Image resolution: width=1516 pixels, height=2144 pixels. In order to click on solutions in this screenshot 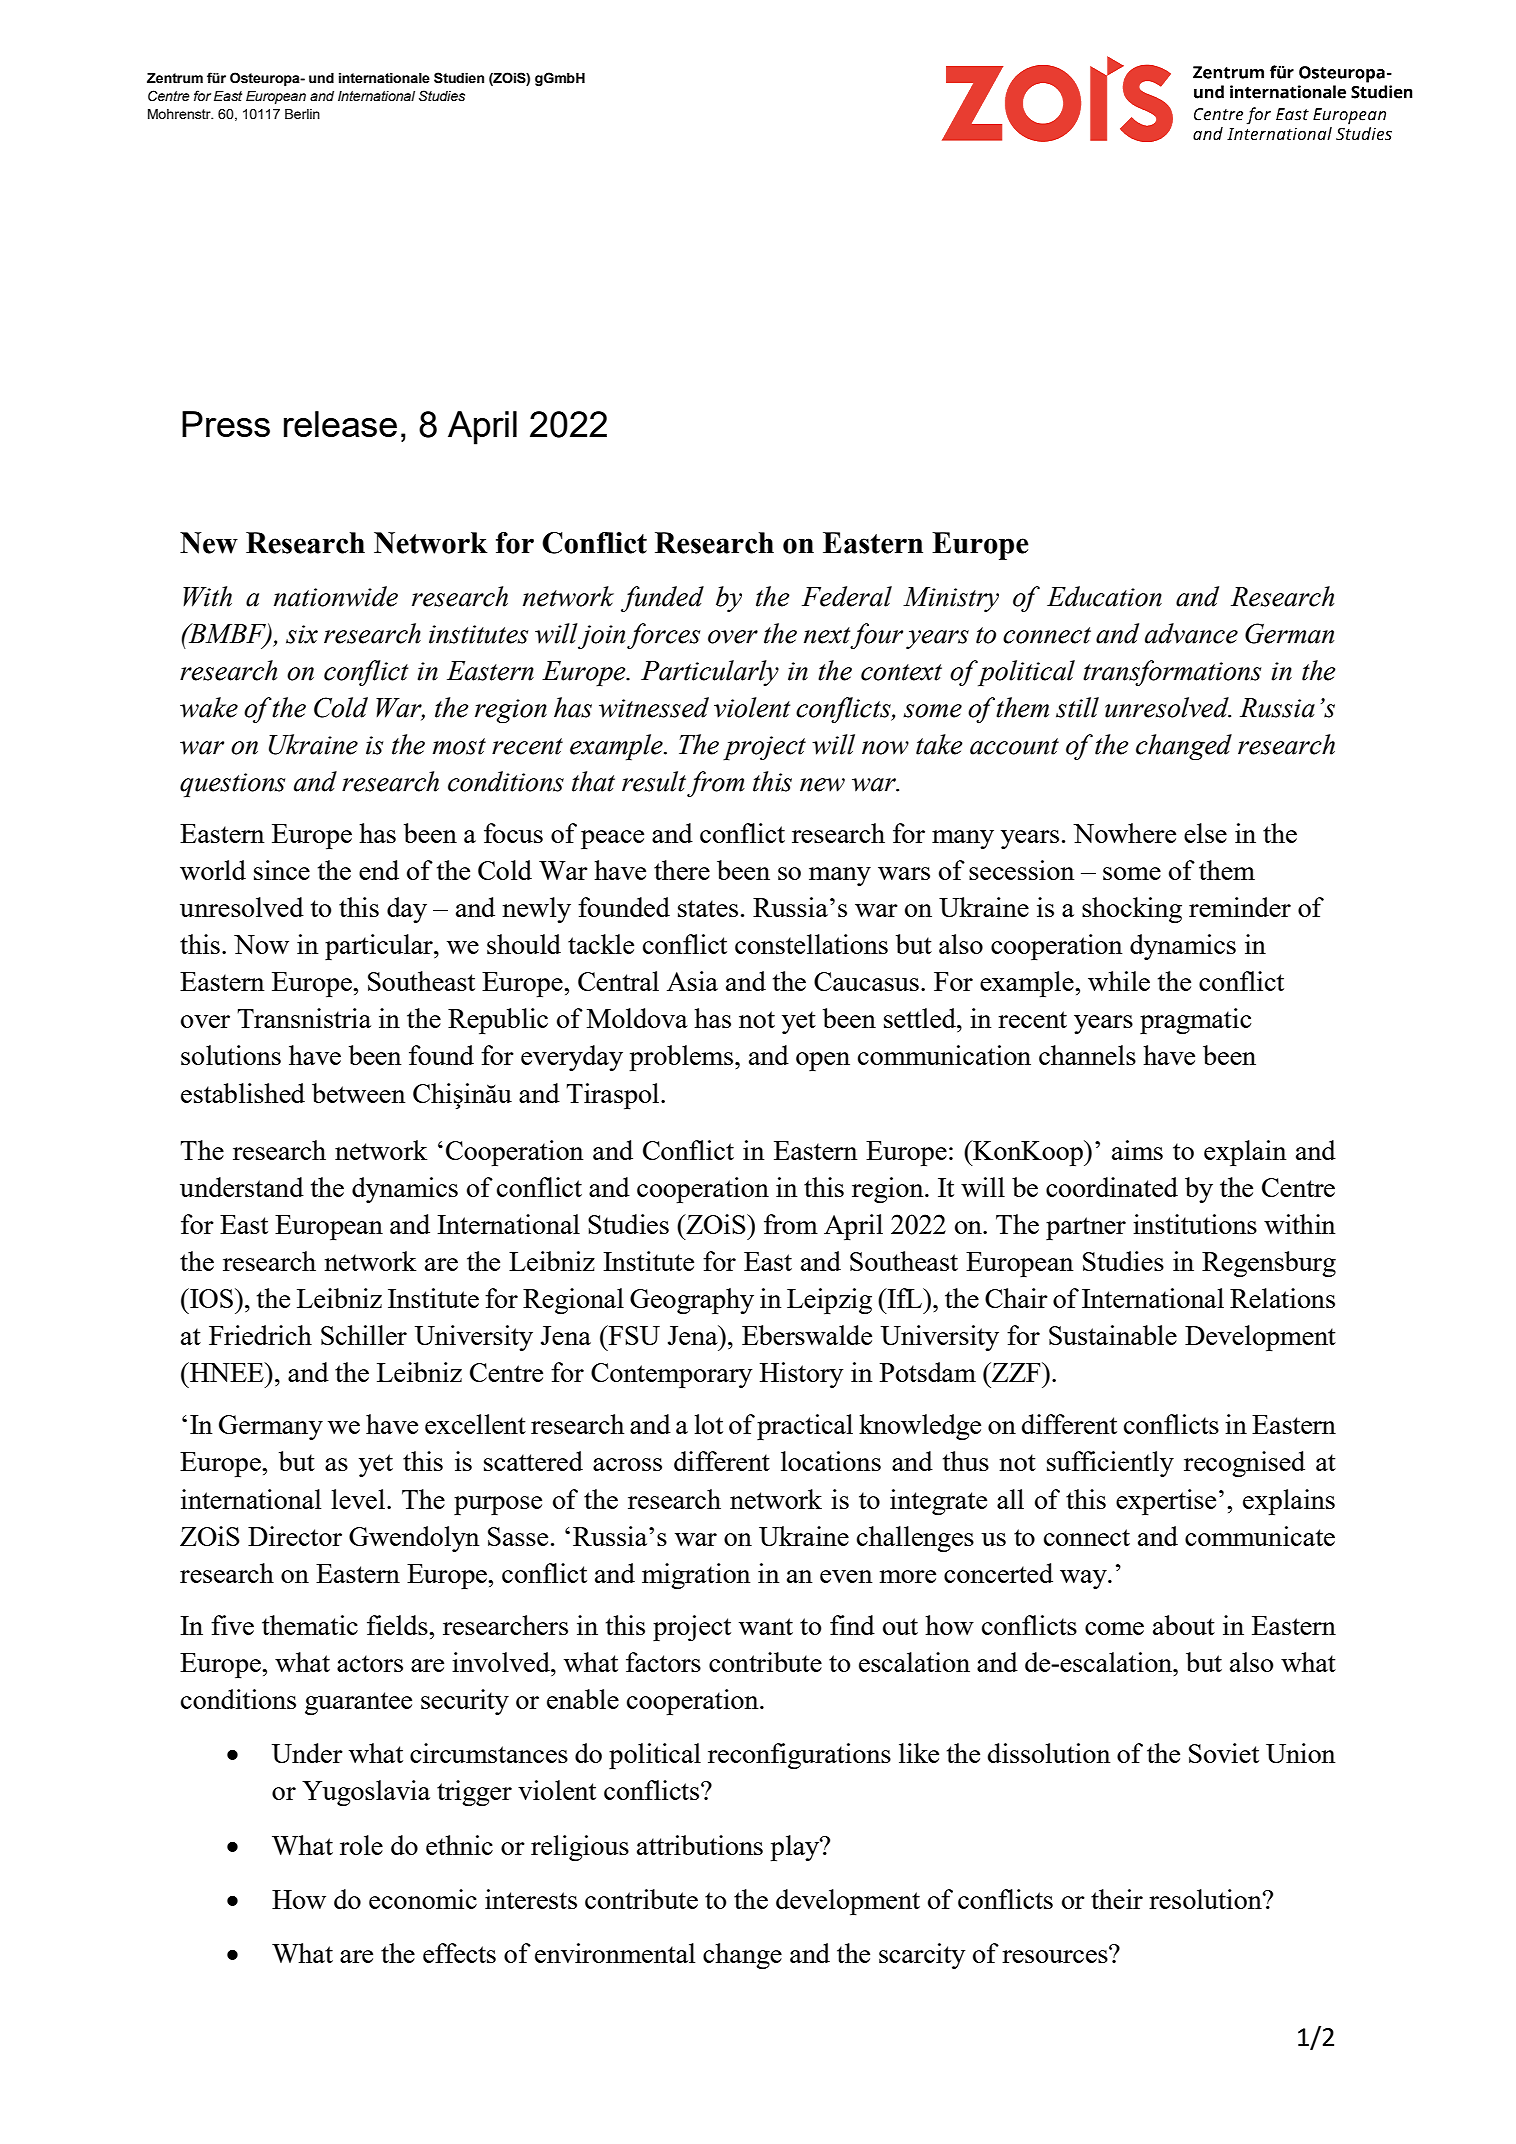, I will do `click(231, 1055)`.
